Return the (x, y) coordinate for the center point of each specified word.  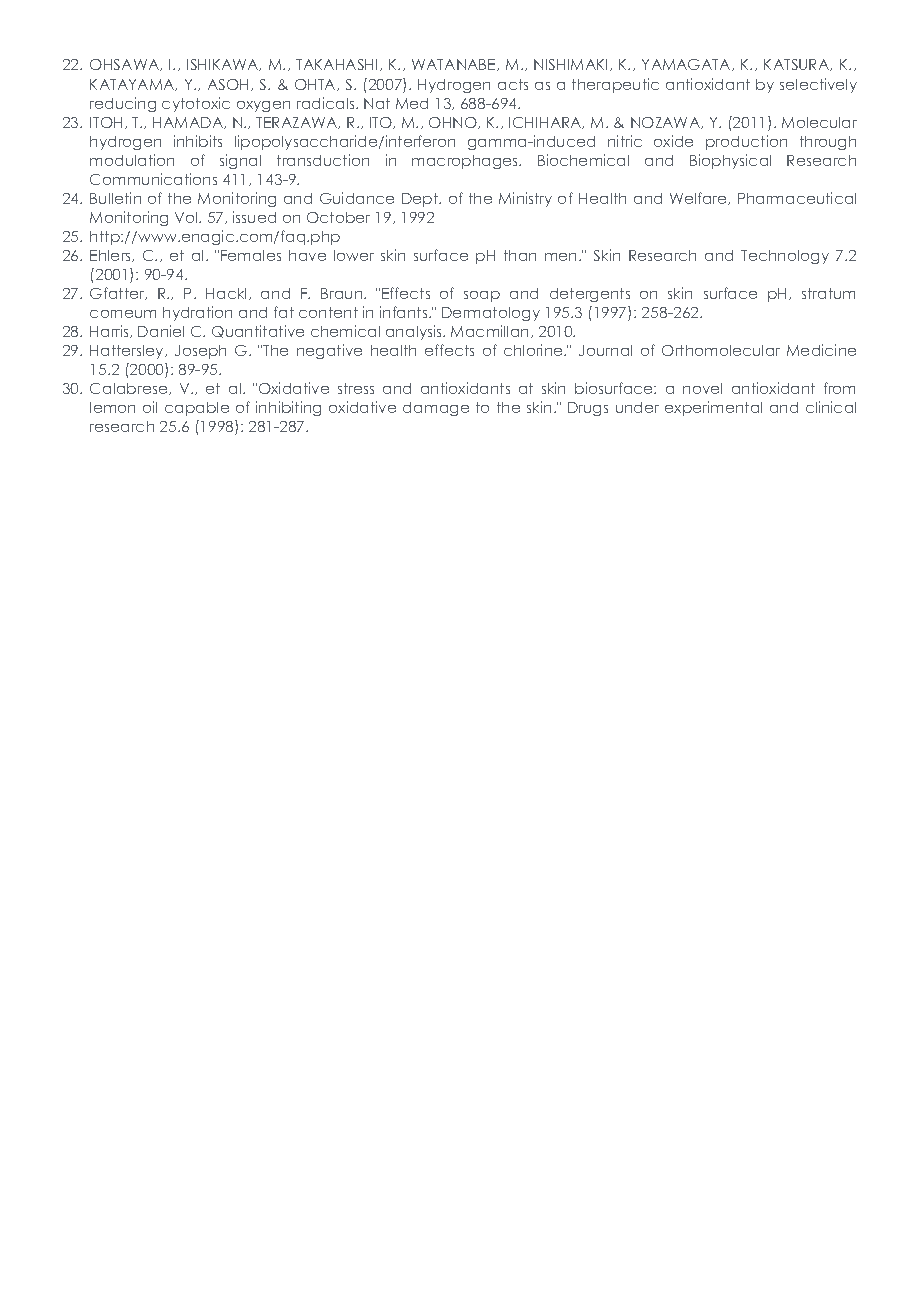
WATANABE (455, 65)
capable (197, 409)
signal (240, 161)
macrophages (466, 162)
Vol (187, 217)
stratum (828, 293)
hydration (197, 313)
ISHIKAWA (224, 65)
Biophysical (730, 161)
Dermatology (491, 314)
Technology (785, 257)
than (520, 255)
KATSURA (798, 65)
